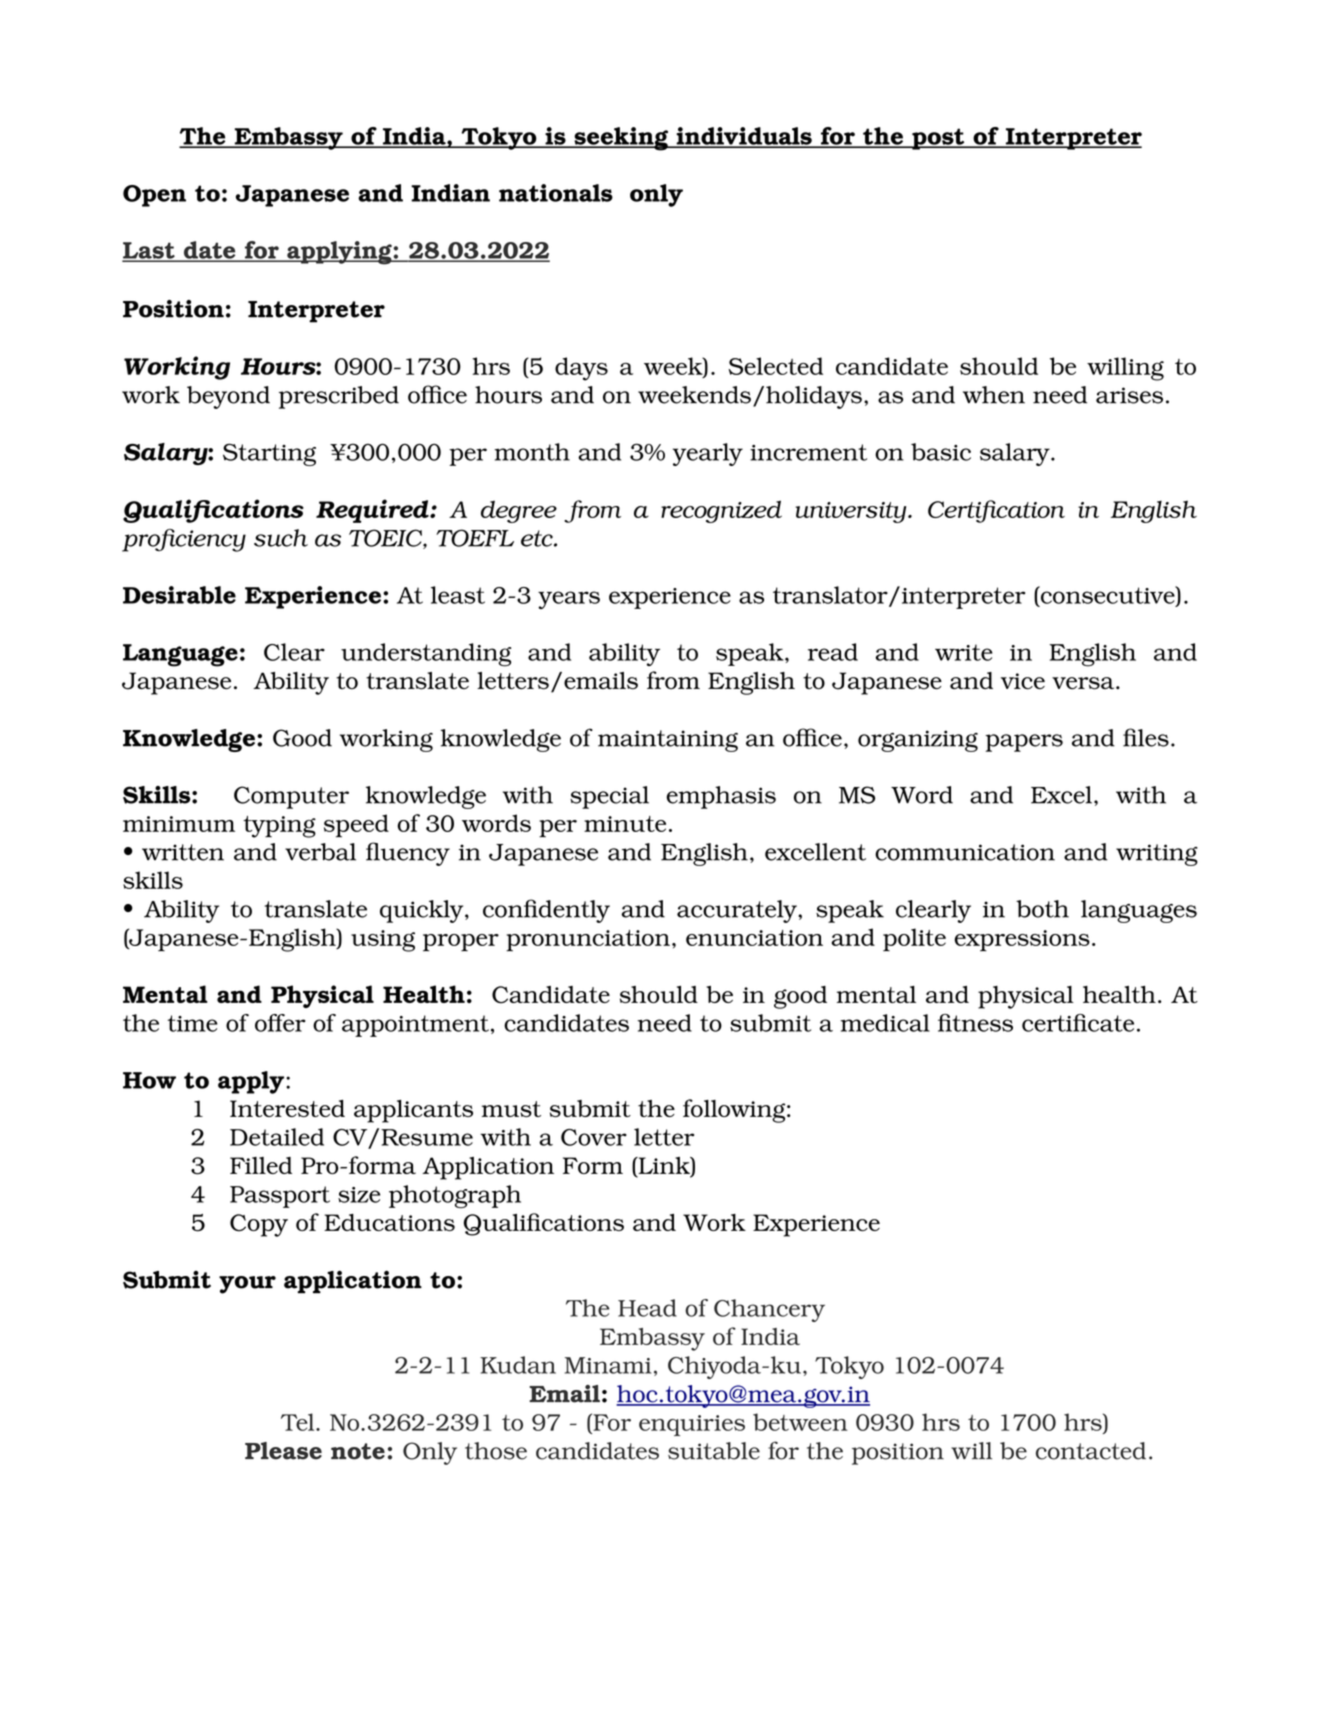 The image size is (1321, 1710). What do you see at coordinates (154, 196) in the document?
I see `Open` at bounding box center [154, 196].
